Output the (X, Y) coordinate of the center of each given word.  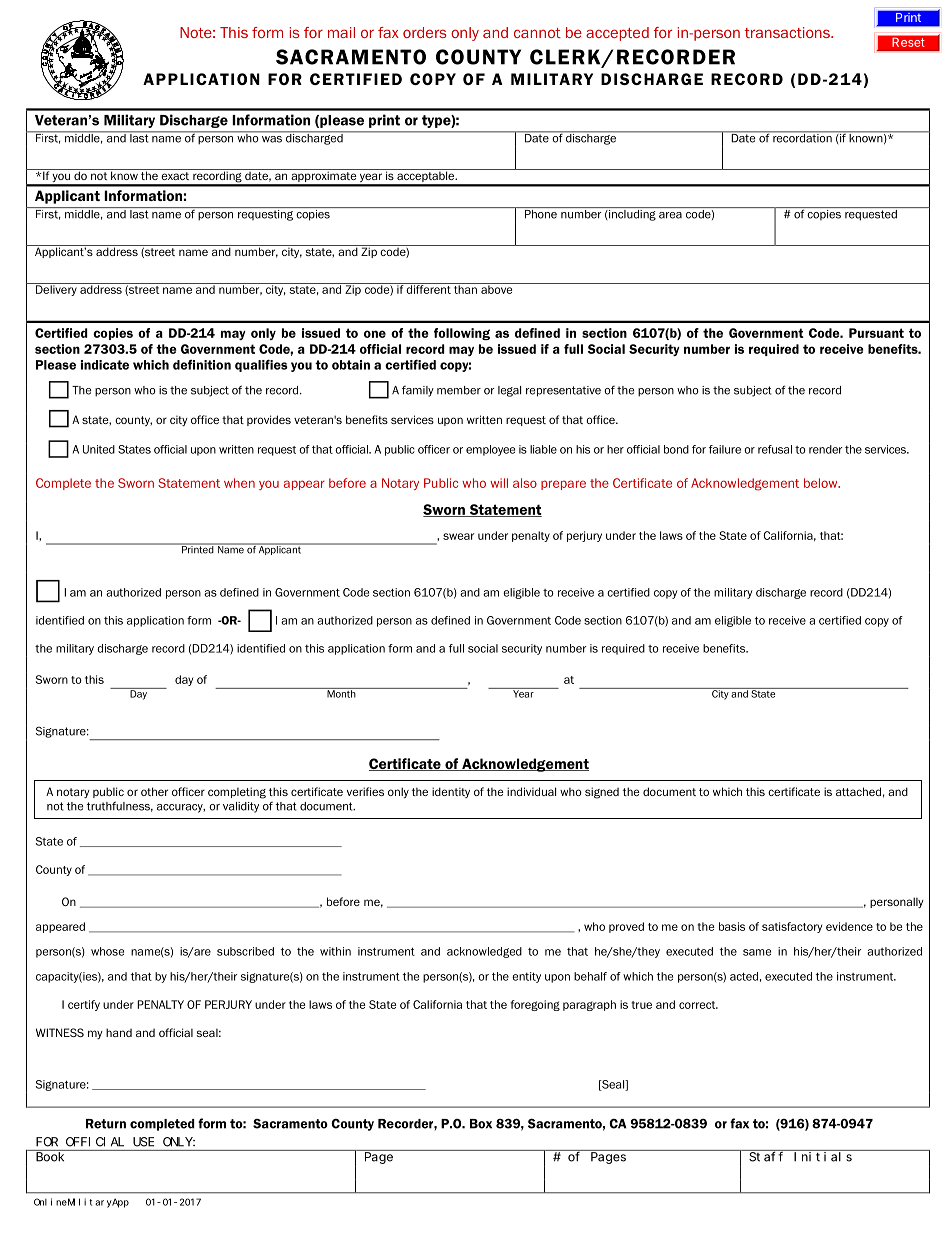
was (272, 139)
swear (458, 536)
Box (481, 1124)
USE (143, 1142)
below (822, 483)
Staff (766, 1157)
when (239, 483)
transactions (788, 32)
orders (425, 32)
